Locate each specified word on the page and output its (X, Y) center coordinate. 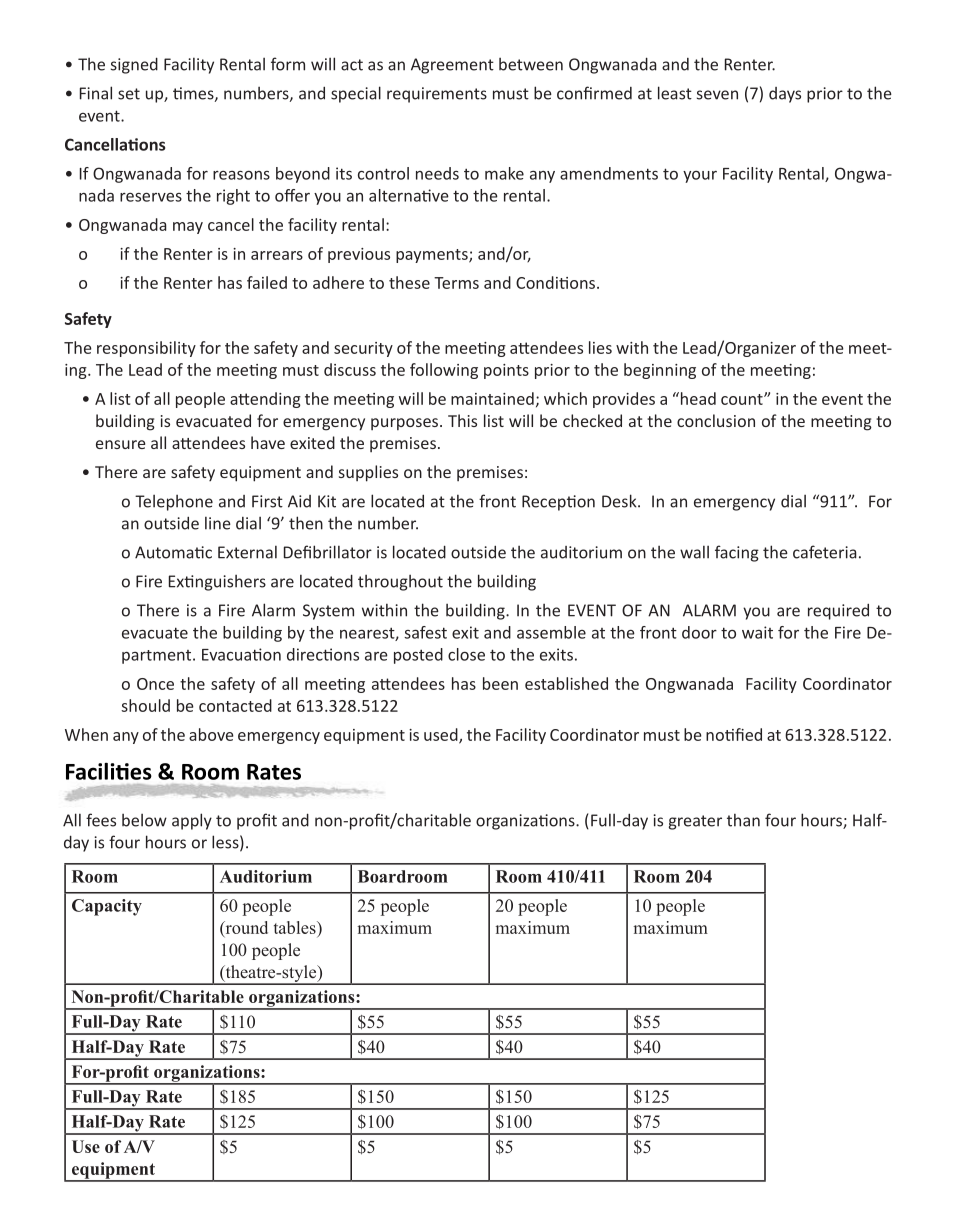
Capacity (107, 907)
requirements (437, 95)
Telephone (174, 503)
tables (296, 929)
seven (717, 95)
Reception (558, 503)
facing (737, 553)
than (743, 820)
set (129, 94)
